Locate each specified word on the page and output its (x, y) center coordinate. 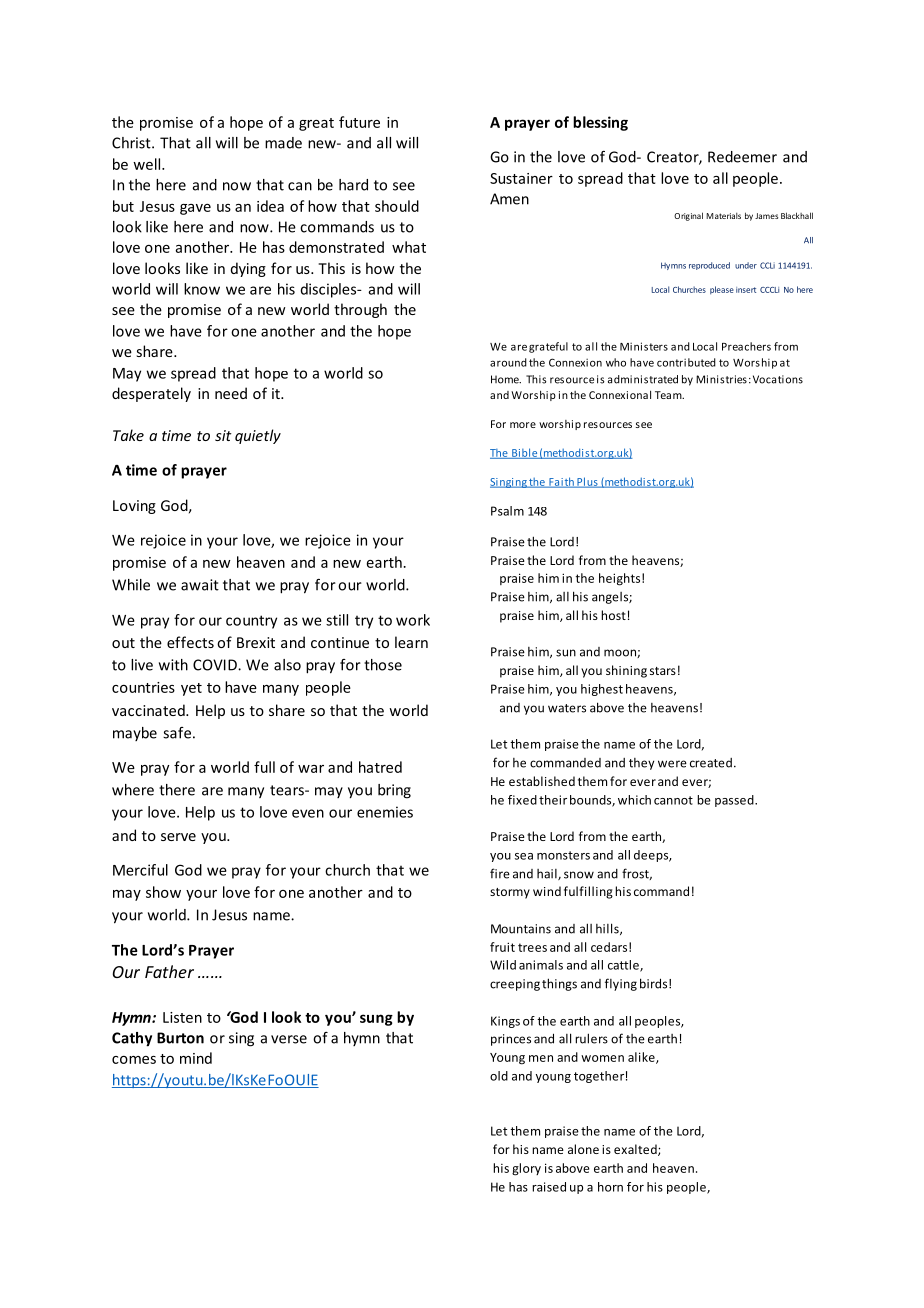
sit (223, 435)
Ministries (721, 379)
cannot (673, 800)
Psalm (507, 511)
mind (196, 1058)
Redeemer (742, 157)
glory (526, 1169)
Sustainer (521, 178)
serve (178, 837)
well (146, 164)
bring (394, 791)
